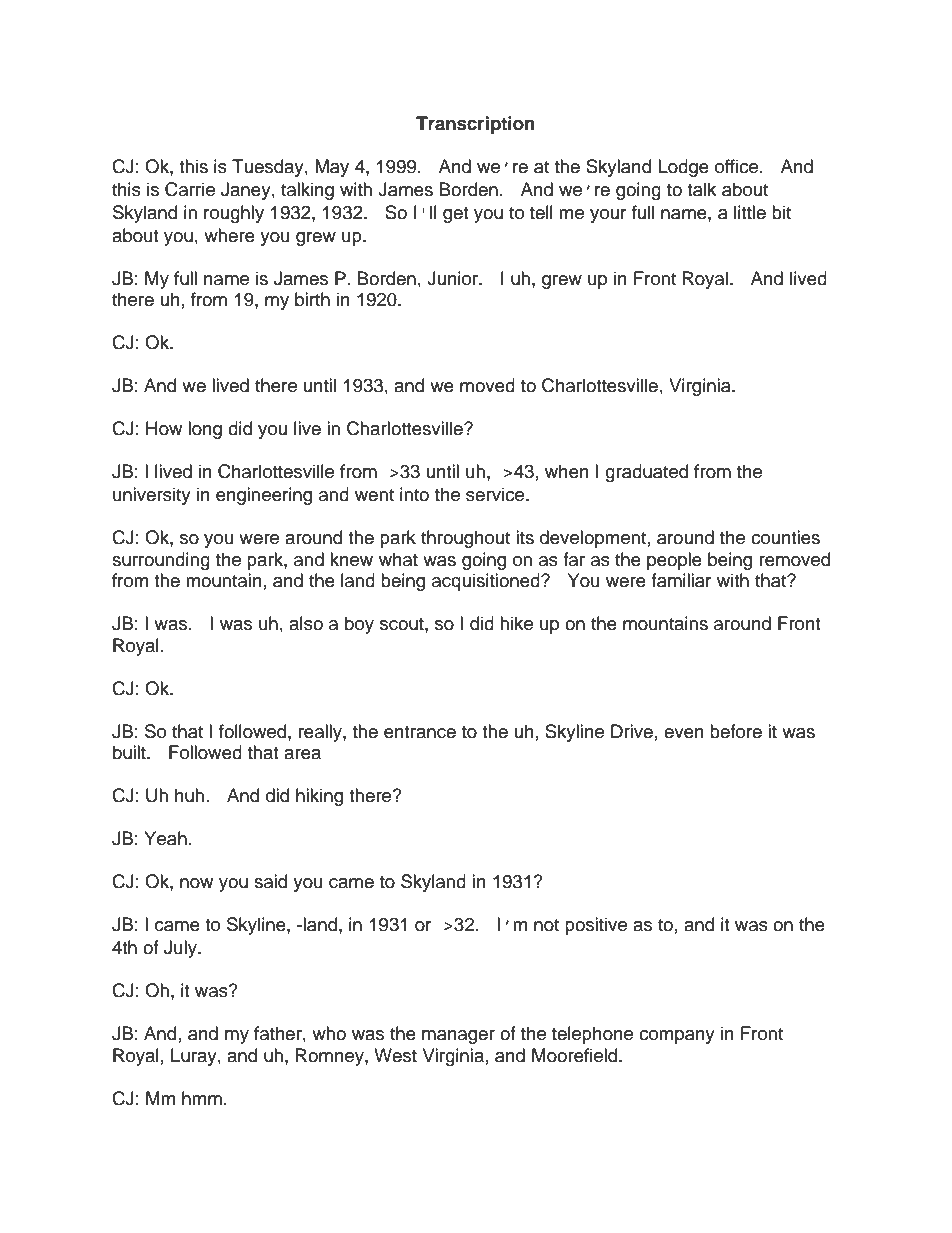 This page has width=952, height=1233. Describe the element at coordinates (202, 1098) in the page. I see `hmm` at that location.
